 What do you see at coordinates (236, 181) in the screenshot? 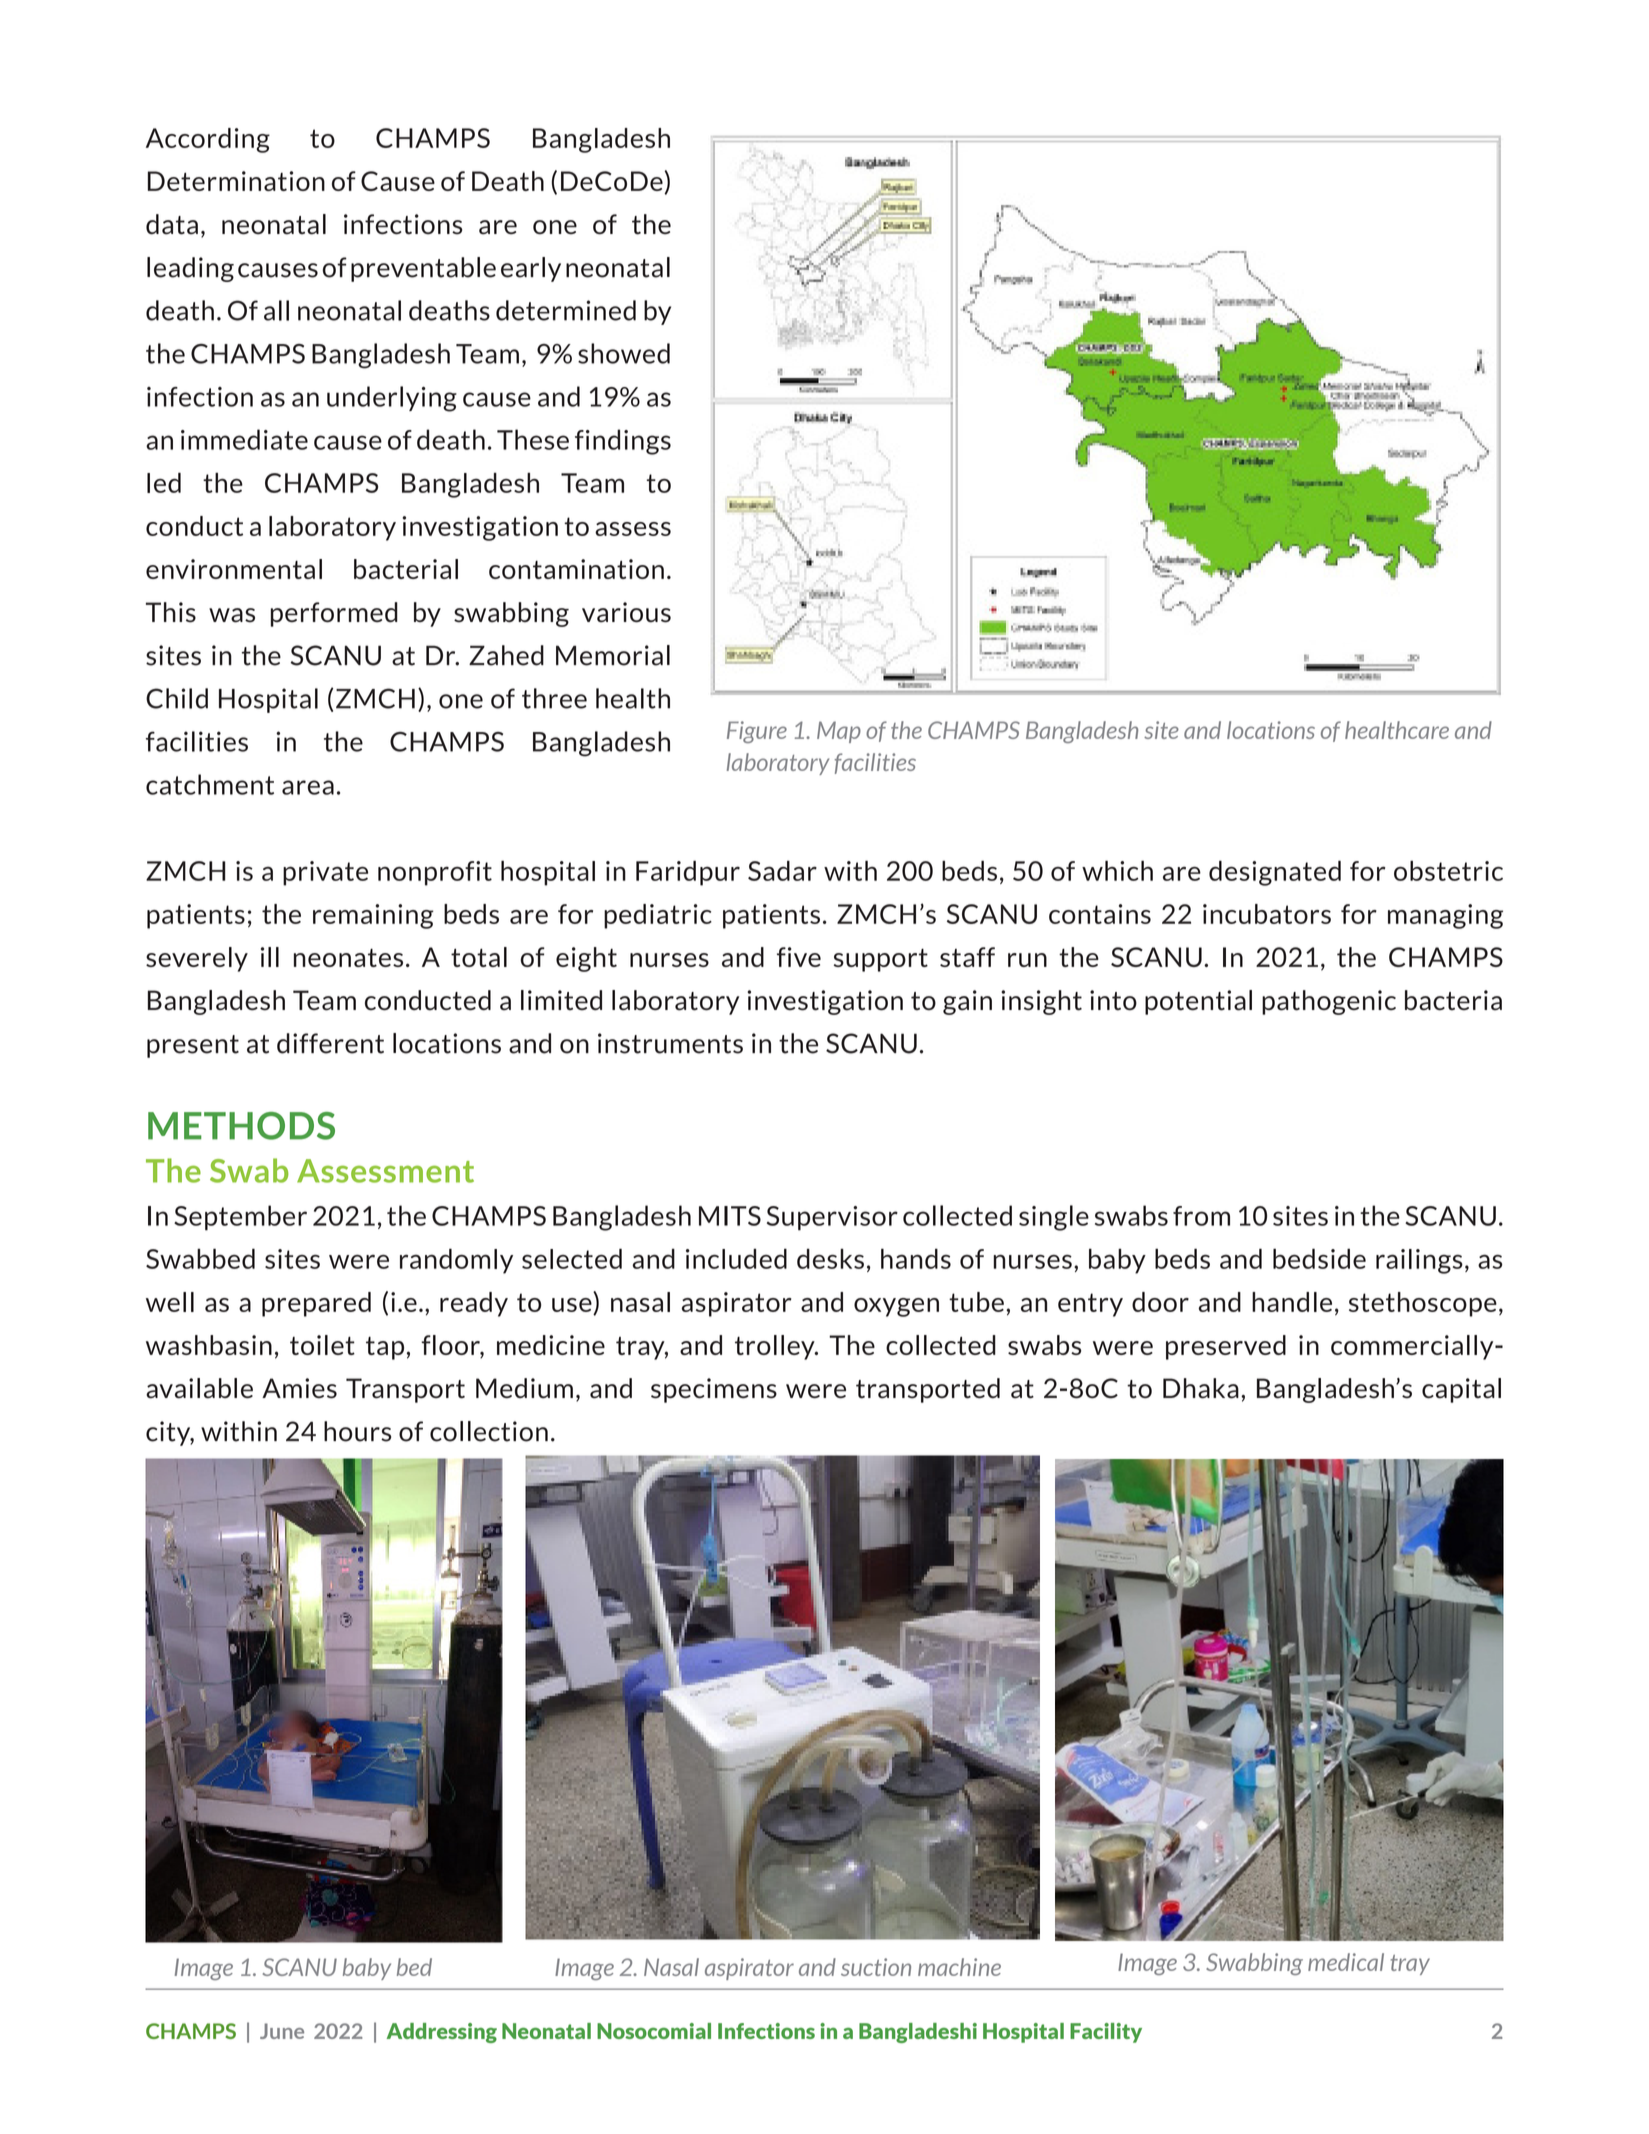
I see `Determination` at bounding box center [236, 181].
